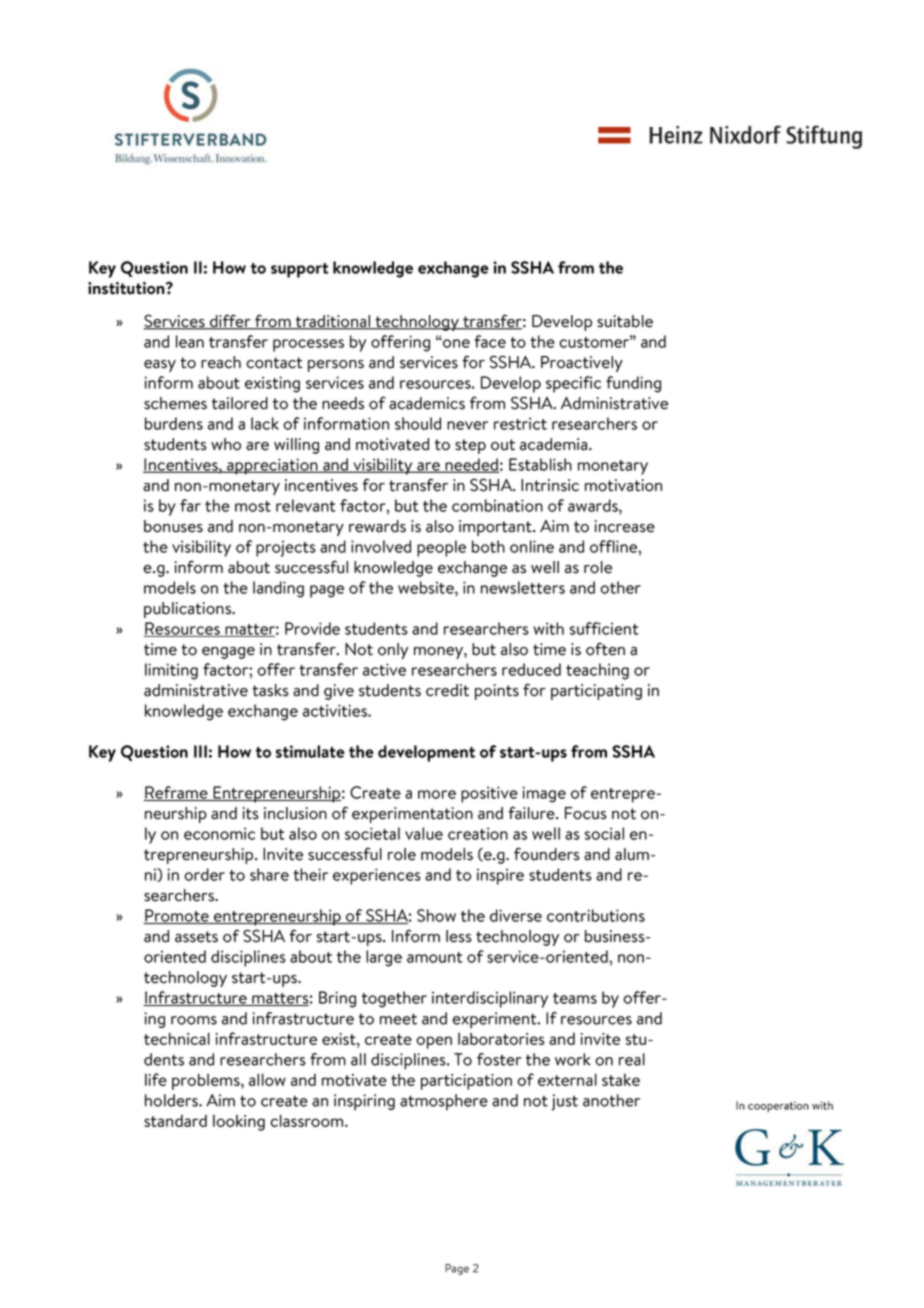 Image resolution: width=924 pixels, height=1308 pixels. I want to click on both, so click(488, 546).
